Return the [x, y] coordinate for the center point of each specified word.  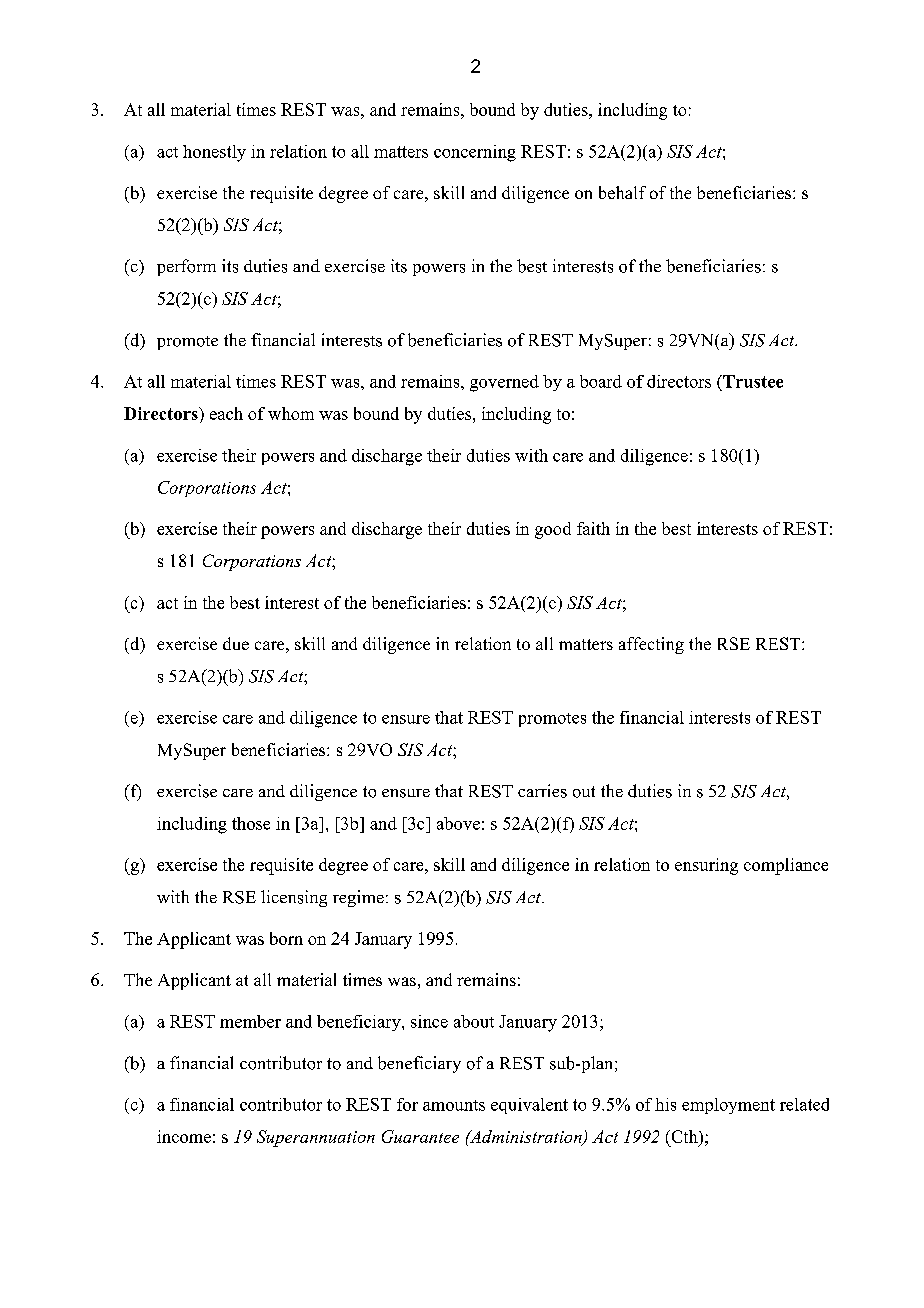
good [553, 530]
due [236, 643]
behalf [622, 192]
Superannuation [316, 1138]
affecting [651, 645]
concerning [475, 153]
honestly [214, 153]
